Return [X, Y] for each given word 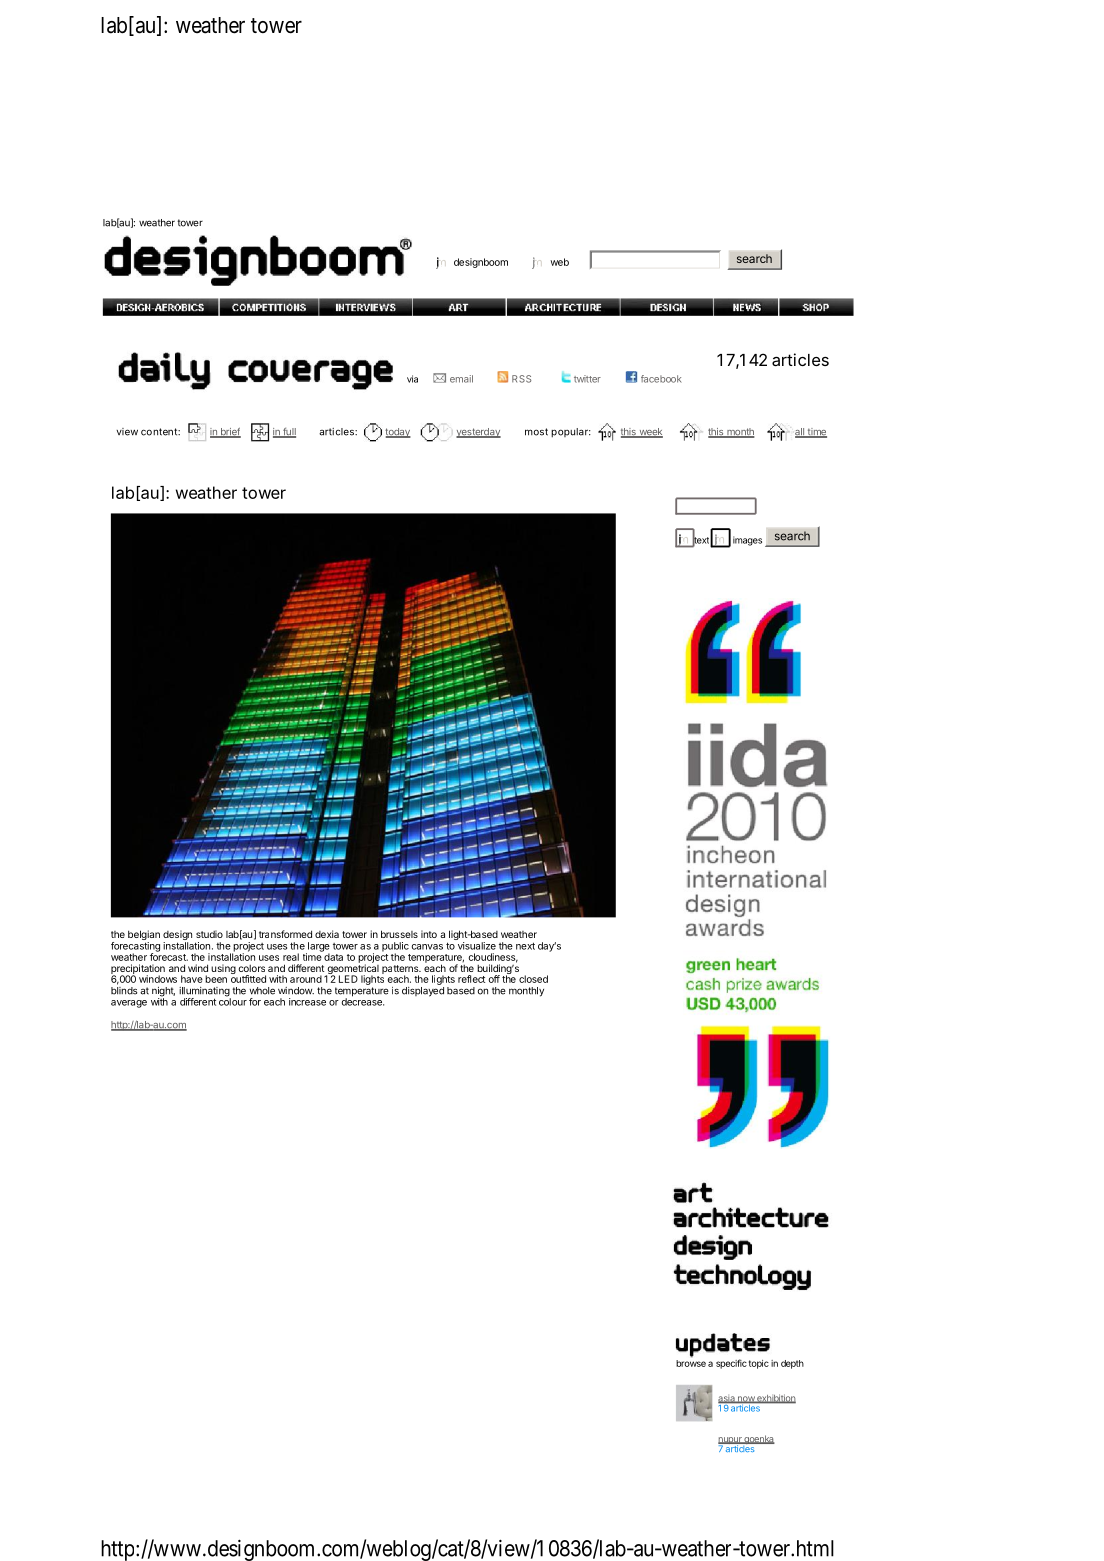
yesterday [478, 433]
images [747, 541]
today [398, 433]
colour [233, 1001]
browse [691, 1363]
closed [533, 979]
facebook [661, 379]
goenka [758, 1441]
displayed [423, 990]
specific [731, 1364]
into [429, 934]
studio [209, 934]
